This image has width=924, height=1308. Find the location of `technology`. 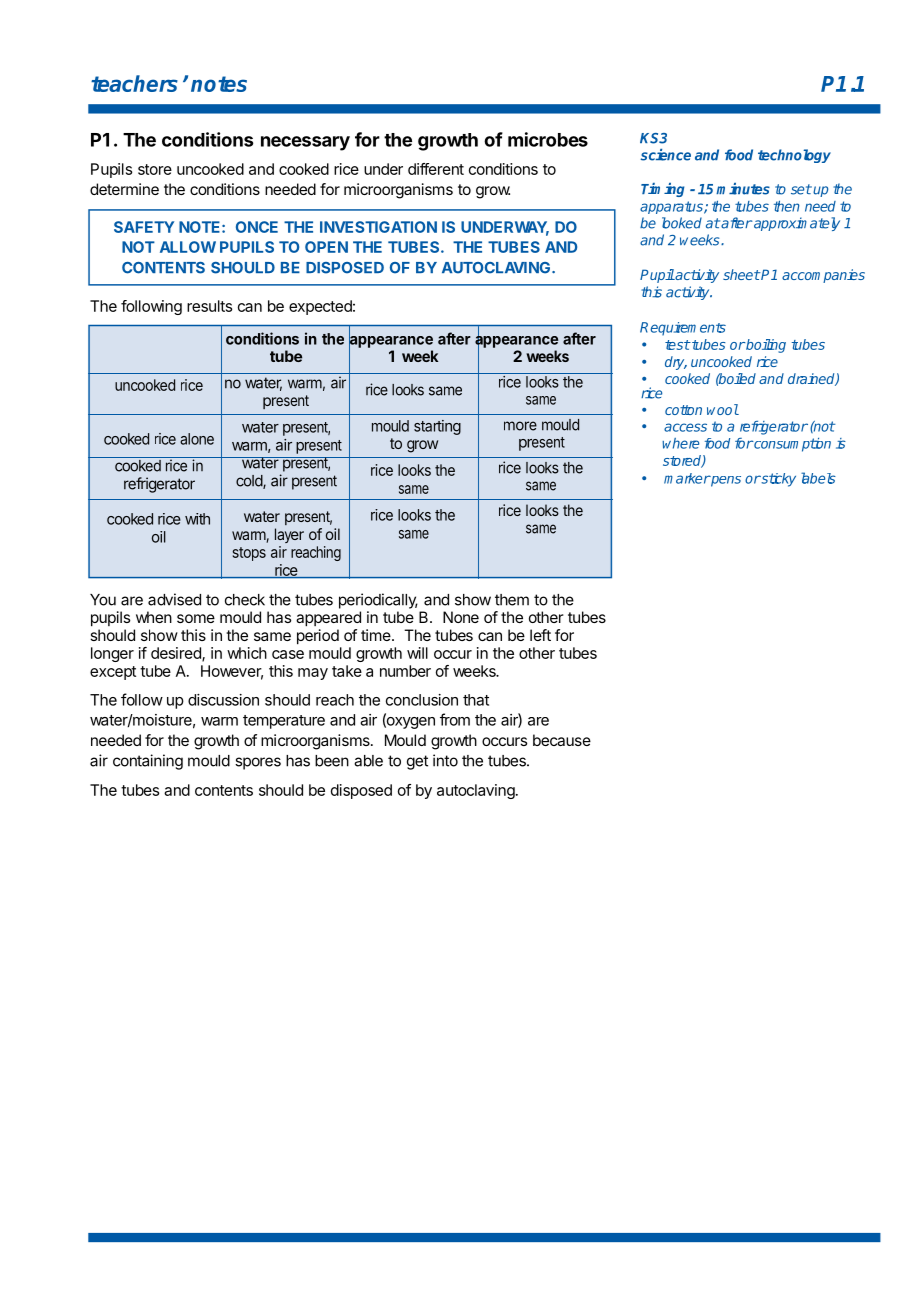

technology is located at coordinates (794, 156).
